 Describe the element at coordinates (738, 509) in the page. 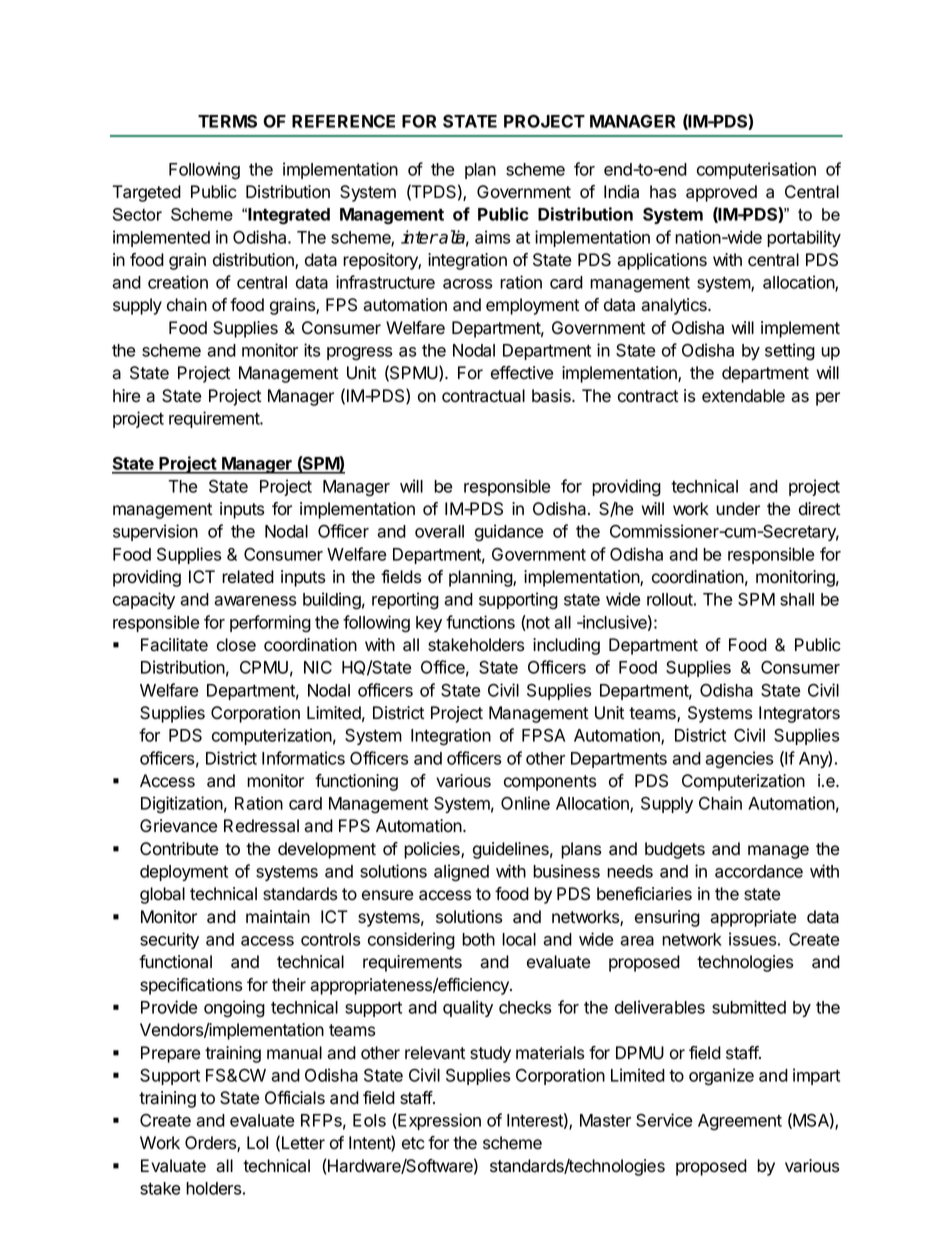

I see `under` at that location.
